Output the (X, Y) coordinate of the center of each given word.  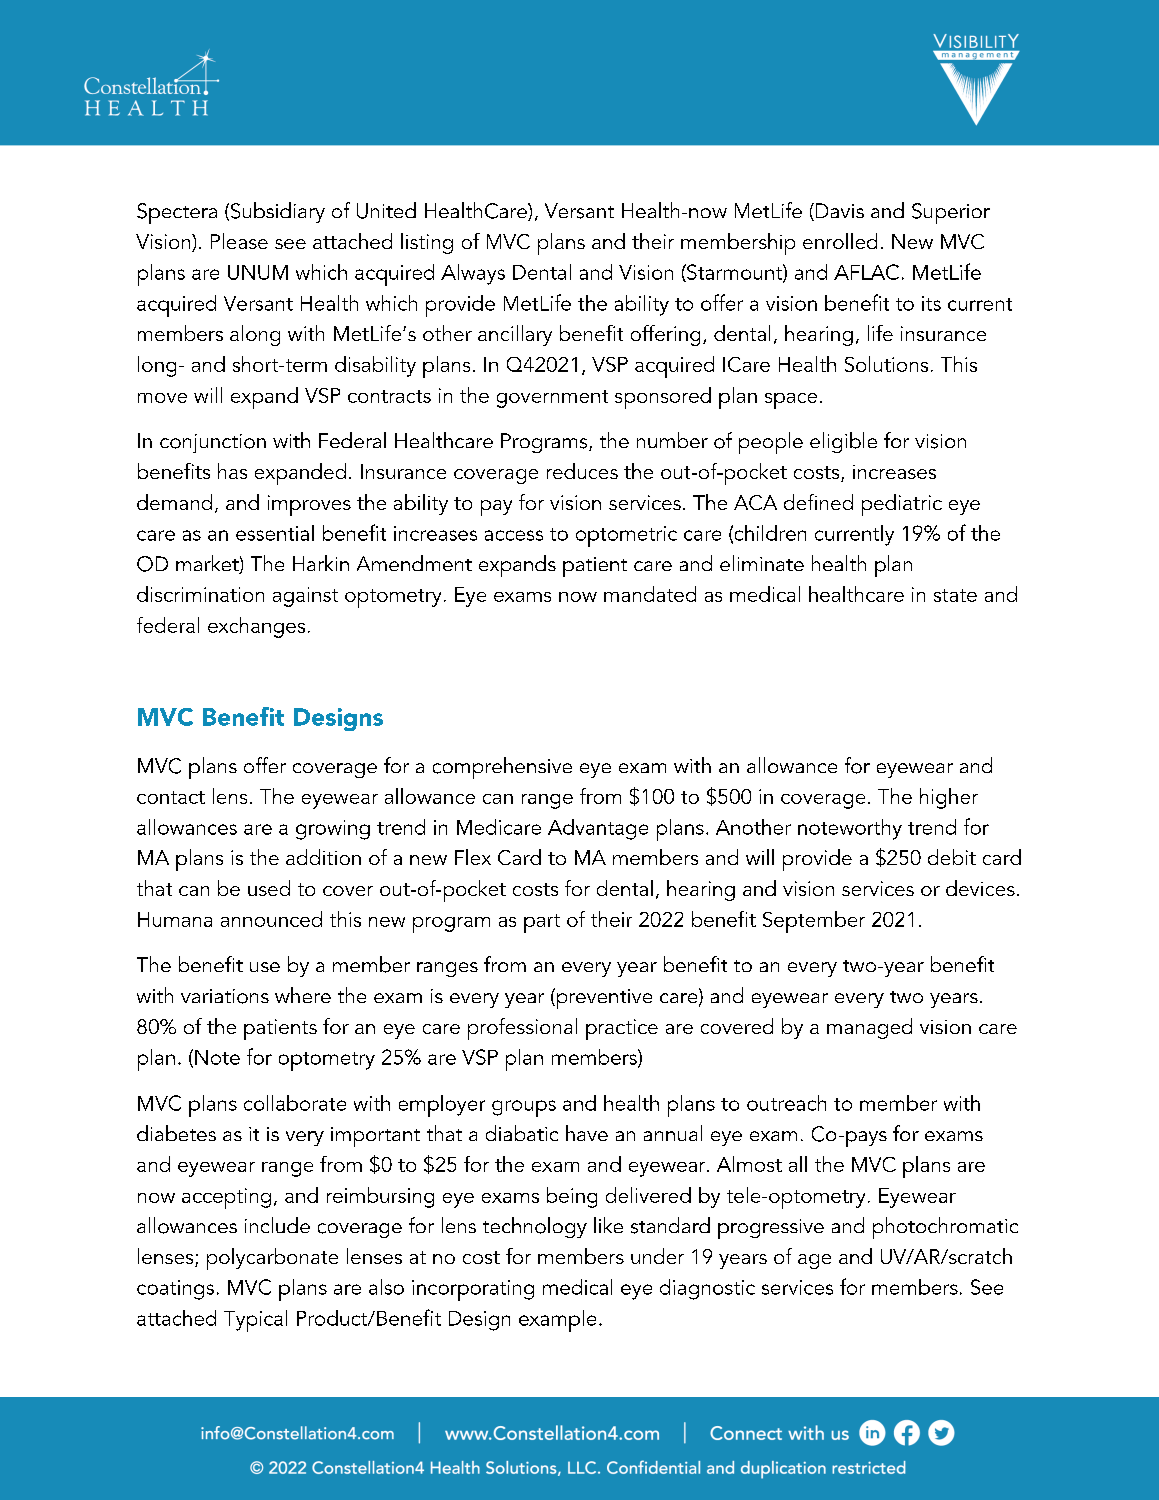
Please (239, 241)
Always (473, 274)
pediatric (902, 505)
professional (522, 1029)
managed (869, 1028)
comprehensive (502, 768)
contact (171, 797)
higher (949, 798)
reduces (582, 471)
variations (225, 996)
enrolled (840, 241)
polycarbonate (272, 1259)
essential (275, 533)
